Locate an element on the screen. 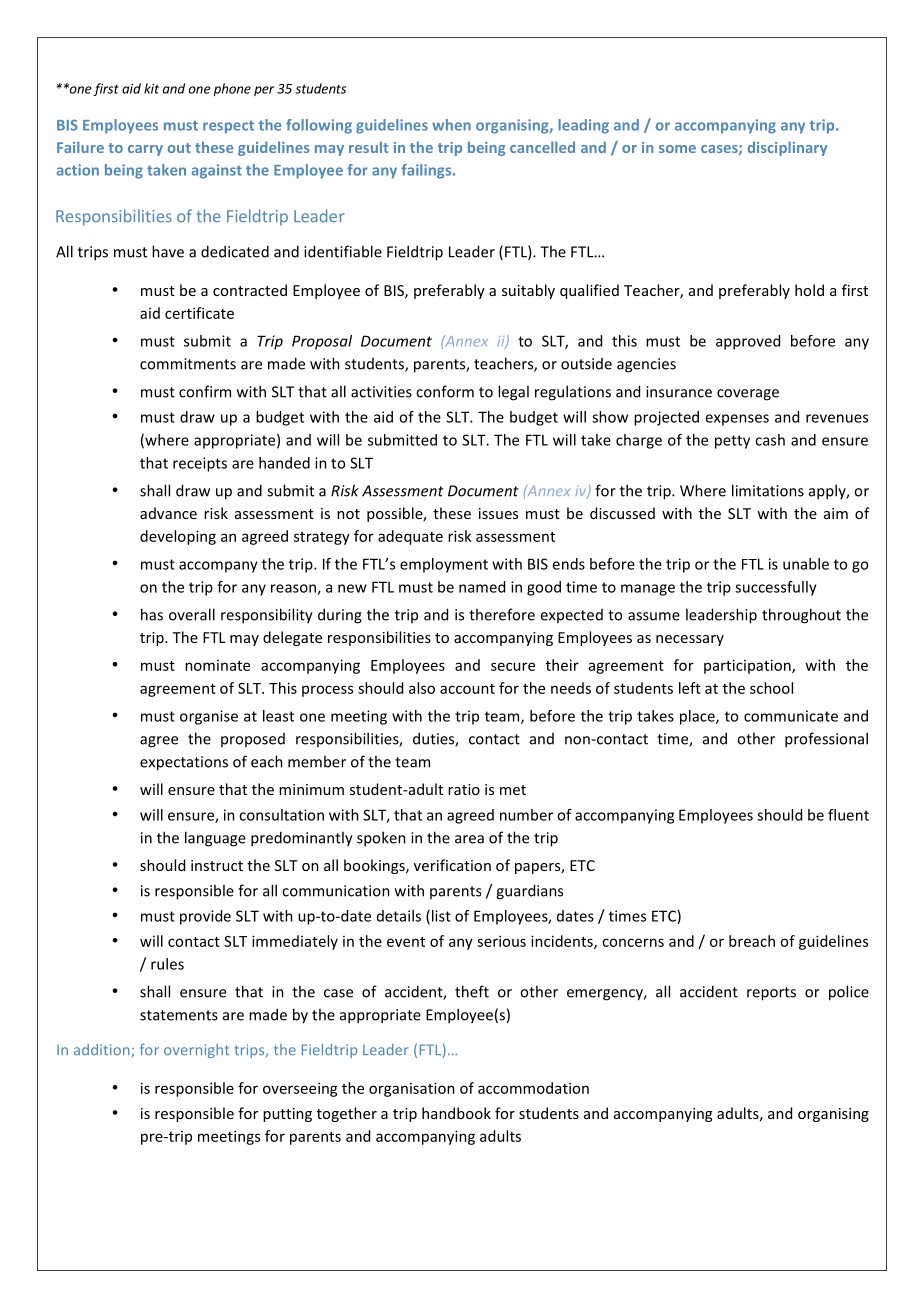 This screenshot has width=924, height=1308. named is located at coordinates (482, 587).
